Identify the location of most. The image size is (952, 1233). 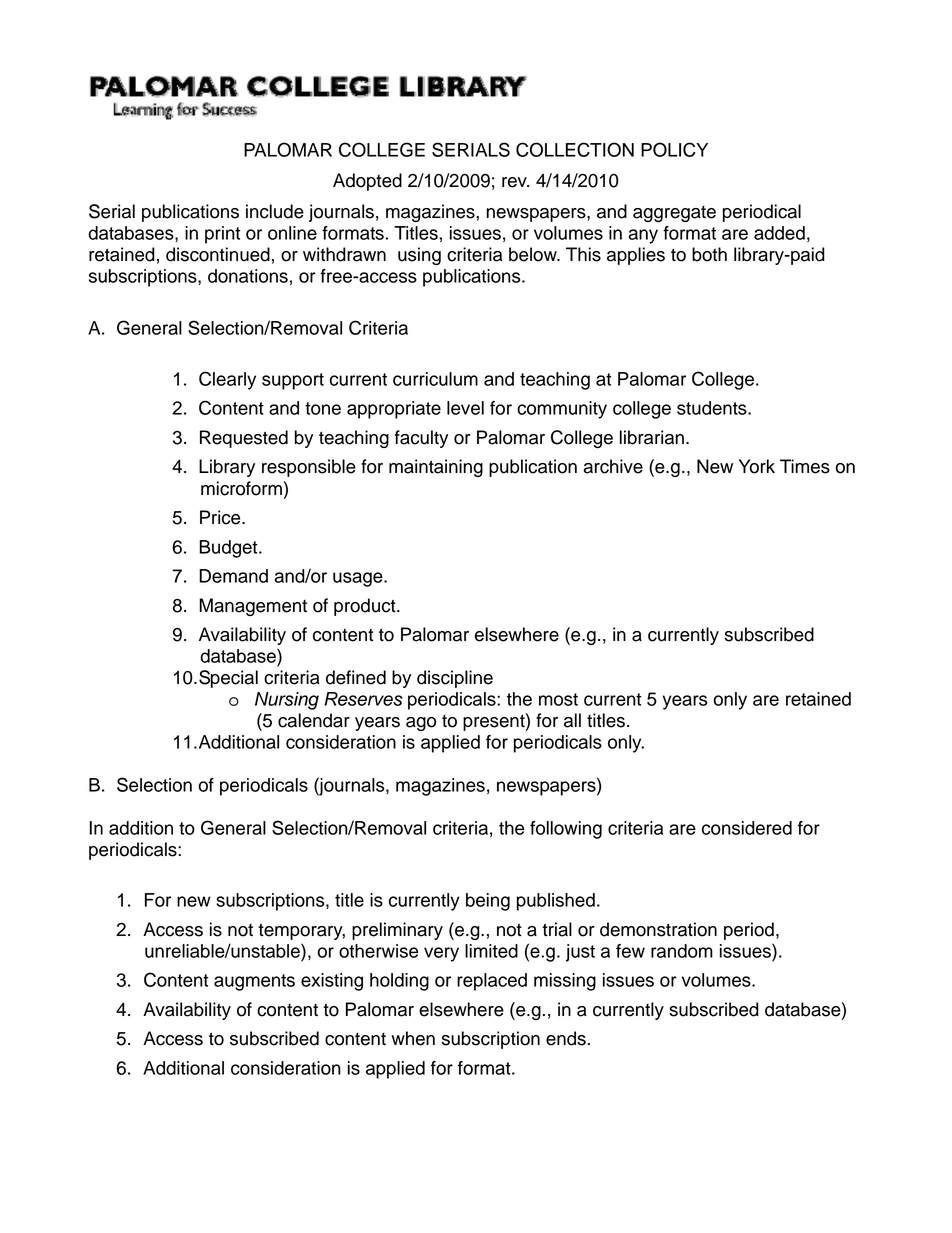
(558, 699).
